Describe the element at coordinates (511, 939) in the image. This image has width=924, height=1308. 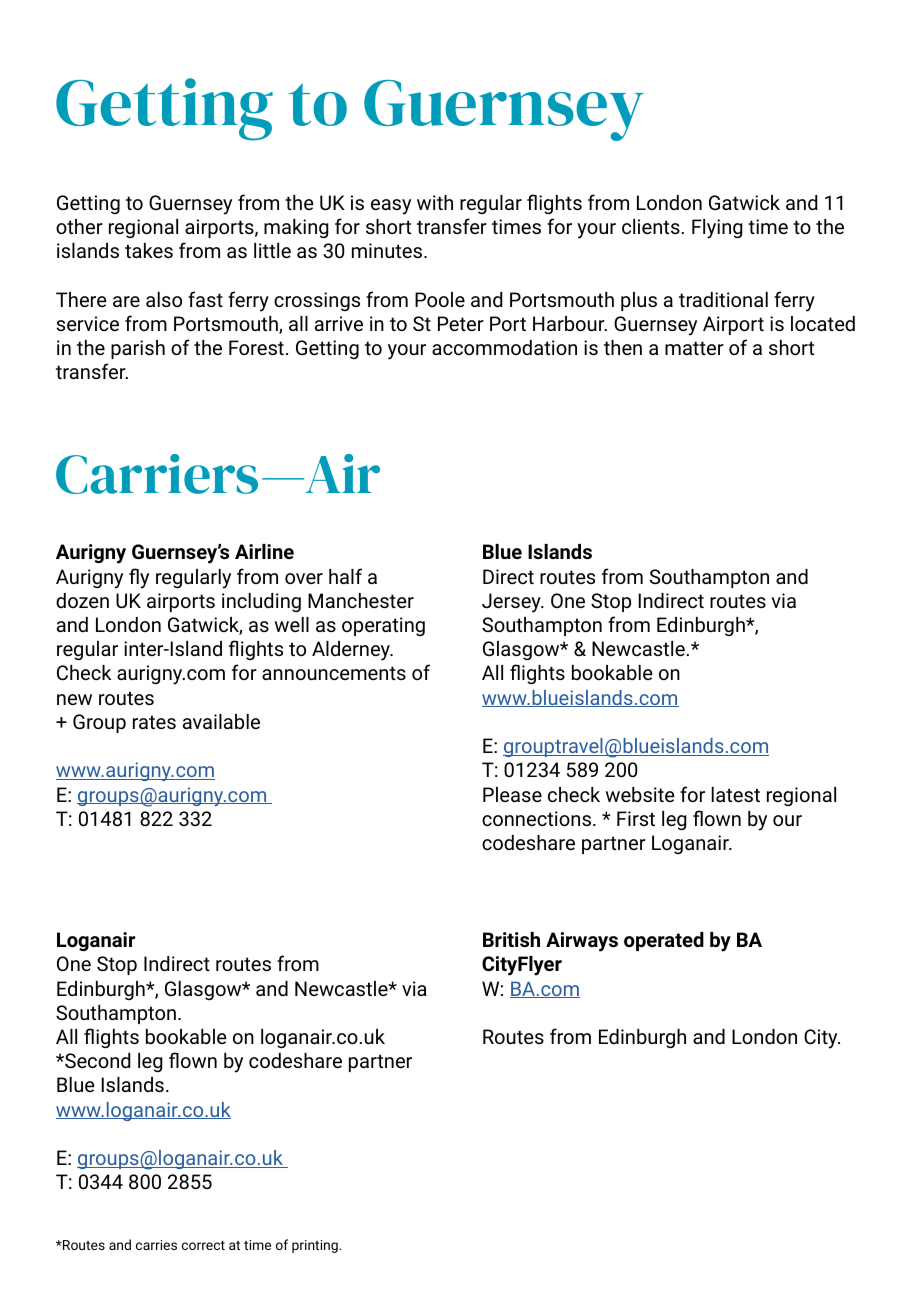
I see `British` at that location.
